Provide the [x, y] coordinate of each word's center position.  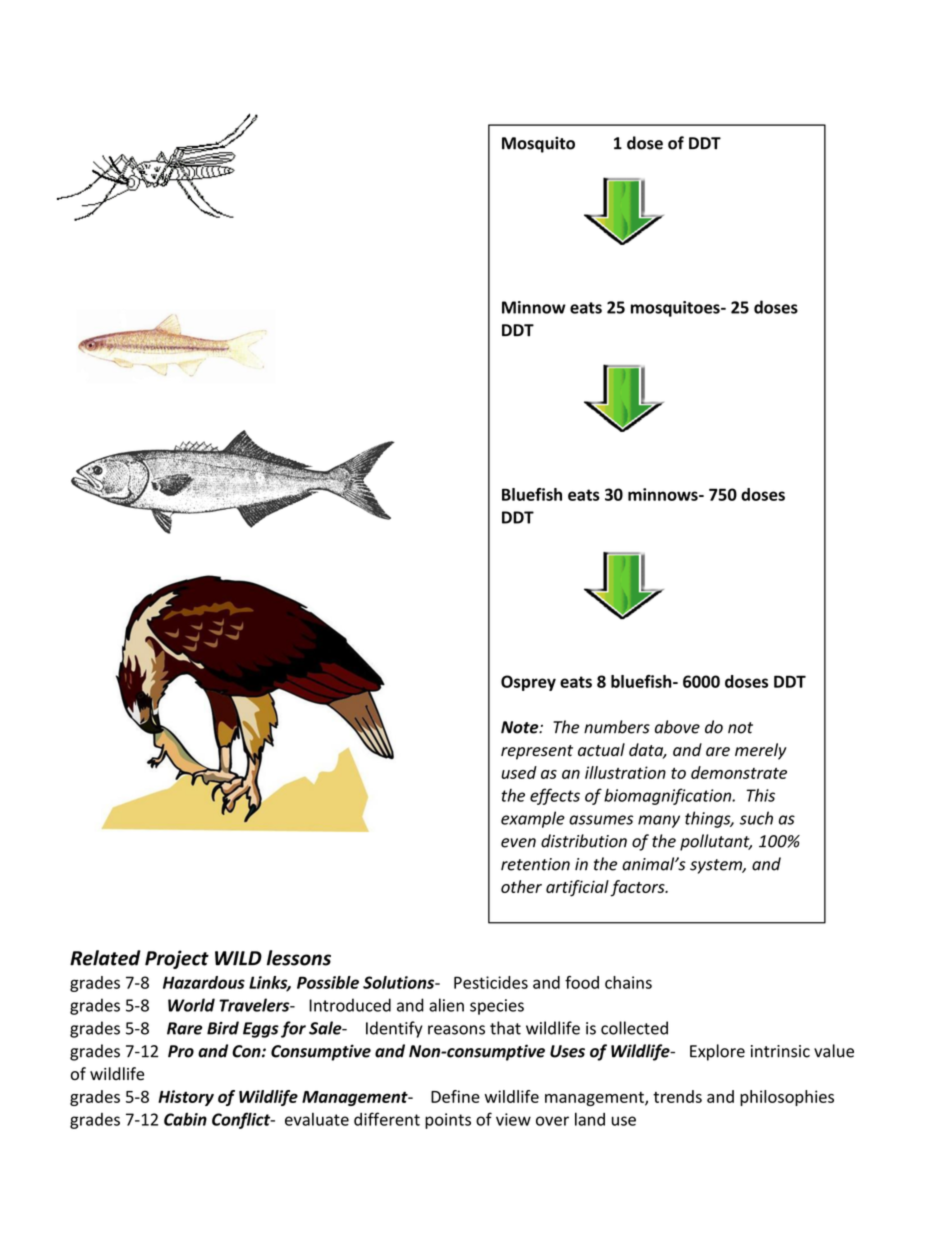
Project [177, 959]
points [448, 1121]
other [521, 886]
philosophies [787, 1098]
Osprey [528, 683]
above [677, 727]
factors [638, 888]
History [186, 1098]
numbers [617, 727]
